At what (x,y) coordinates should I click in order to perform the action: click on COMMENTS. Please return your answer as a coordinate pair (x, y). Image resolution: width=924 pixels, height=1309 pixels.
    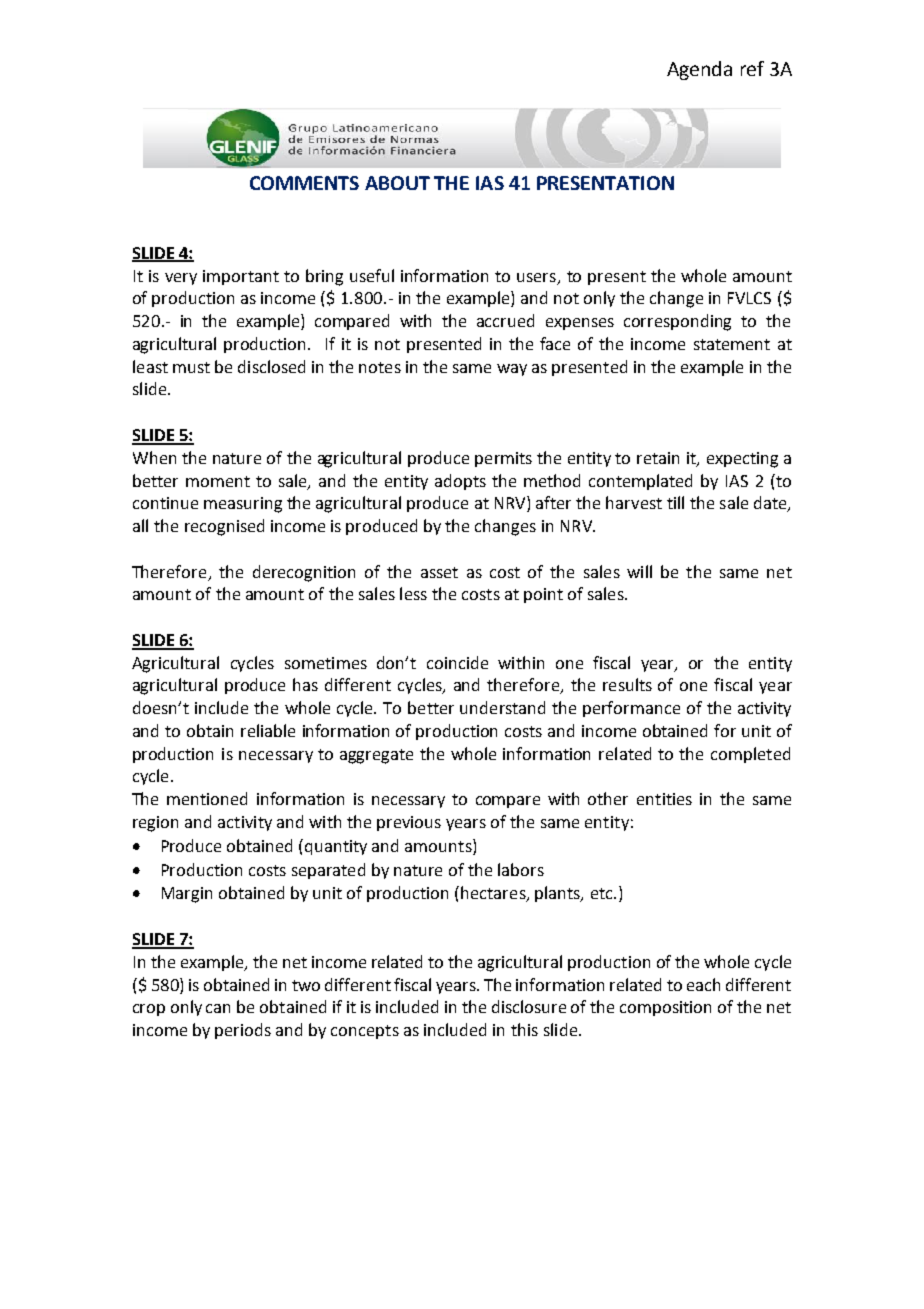
    Looking at the image, I should click on (304, 183).
